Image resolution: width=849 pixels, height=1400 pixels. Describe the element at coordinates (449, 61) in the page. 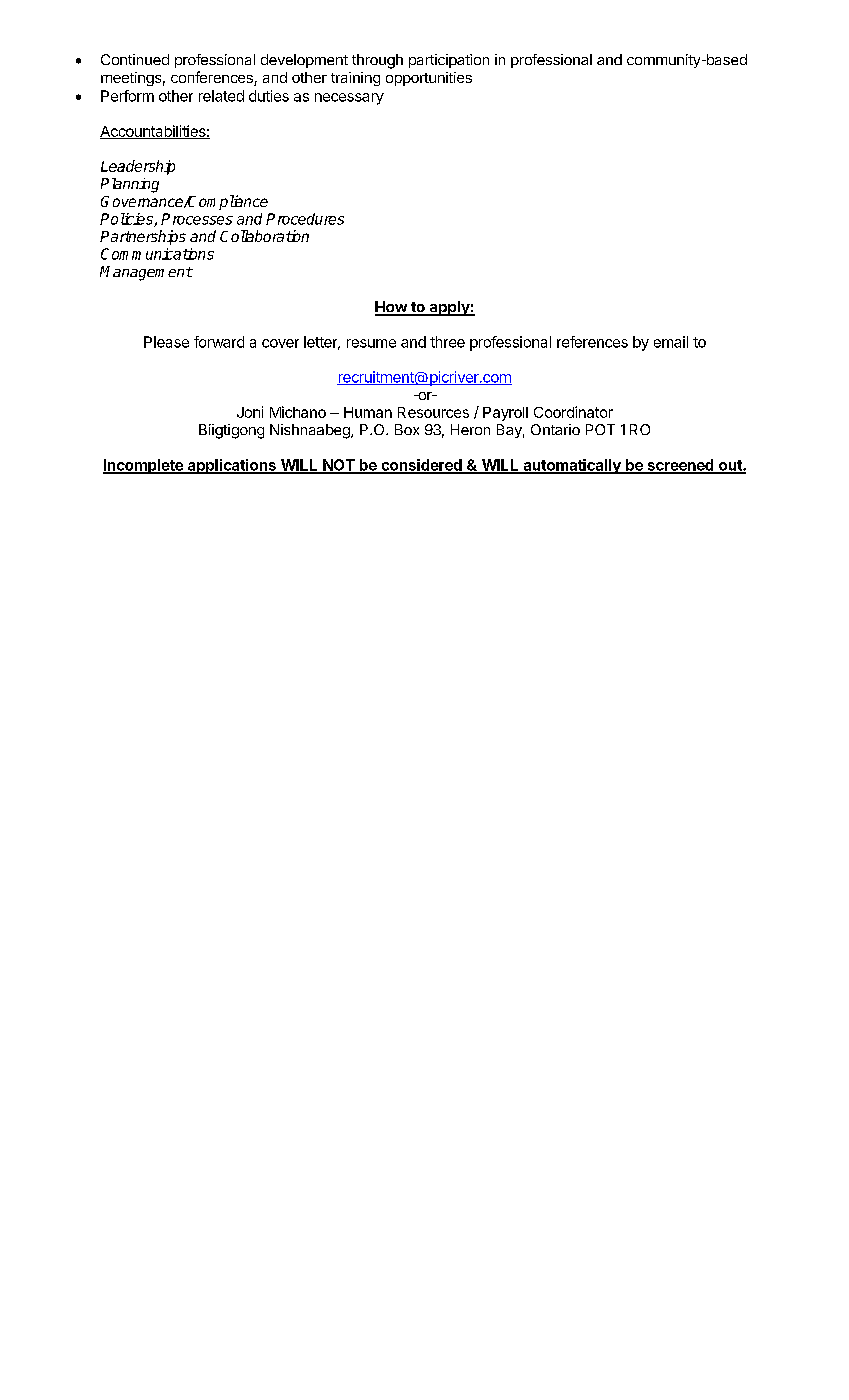

I see `participation` at that location.
